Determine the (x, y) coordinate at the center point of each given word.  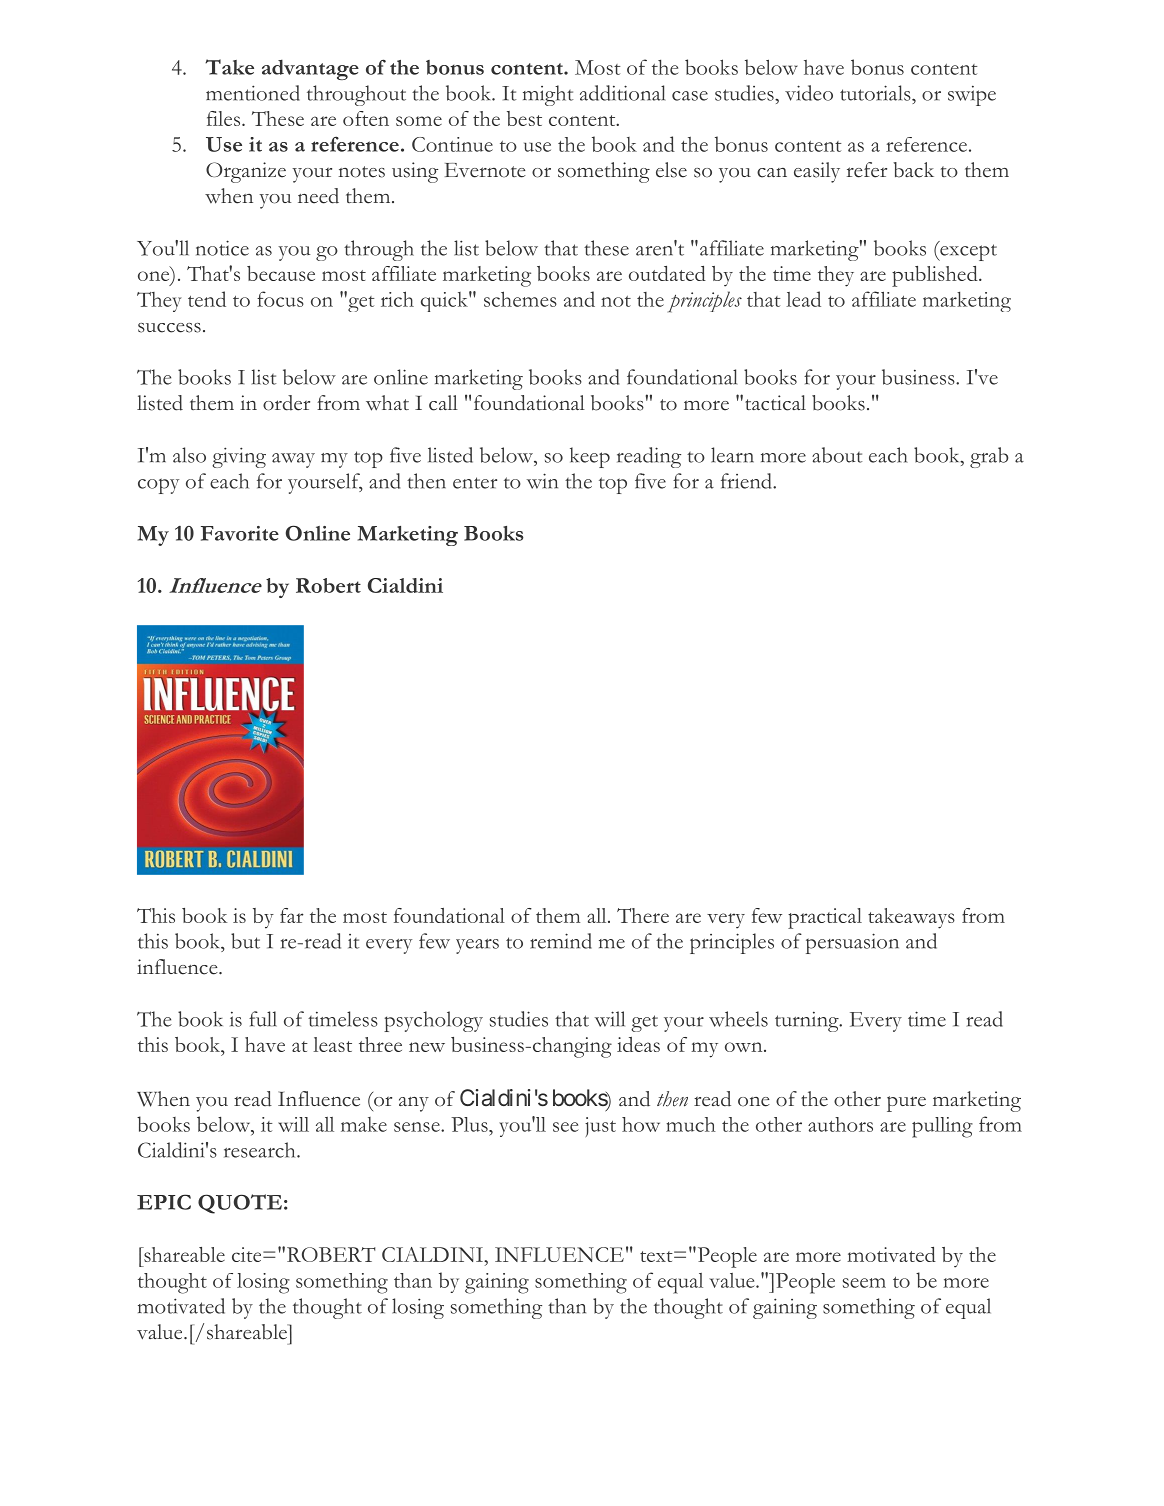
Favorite (240, 533)
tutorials (876, 93)
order (286, 403)
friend (747, 481)
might (548, 95)
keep (590, 457)
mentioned (253, 93)
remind (561, 941)
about (837, 455)
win (542, 481)
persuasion (852, 943)
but (245, 941)
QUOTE (240, 1204)
